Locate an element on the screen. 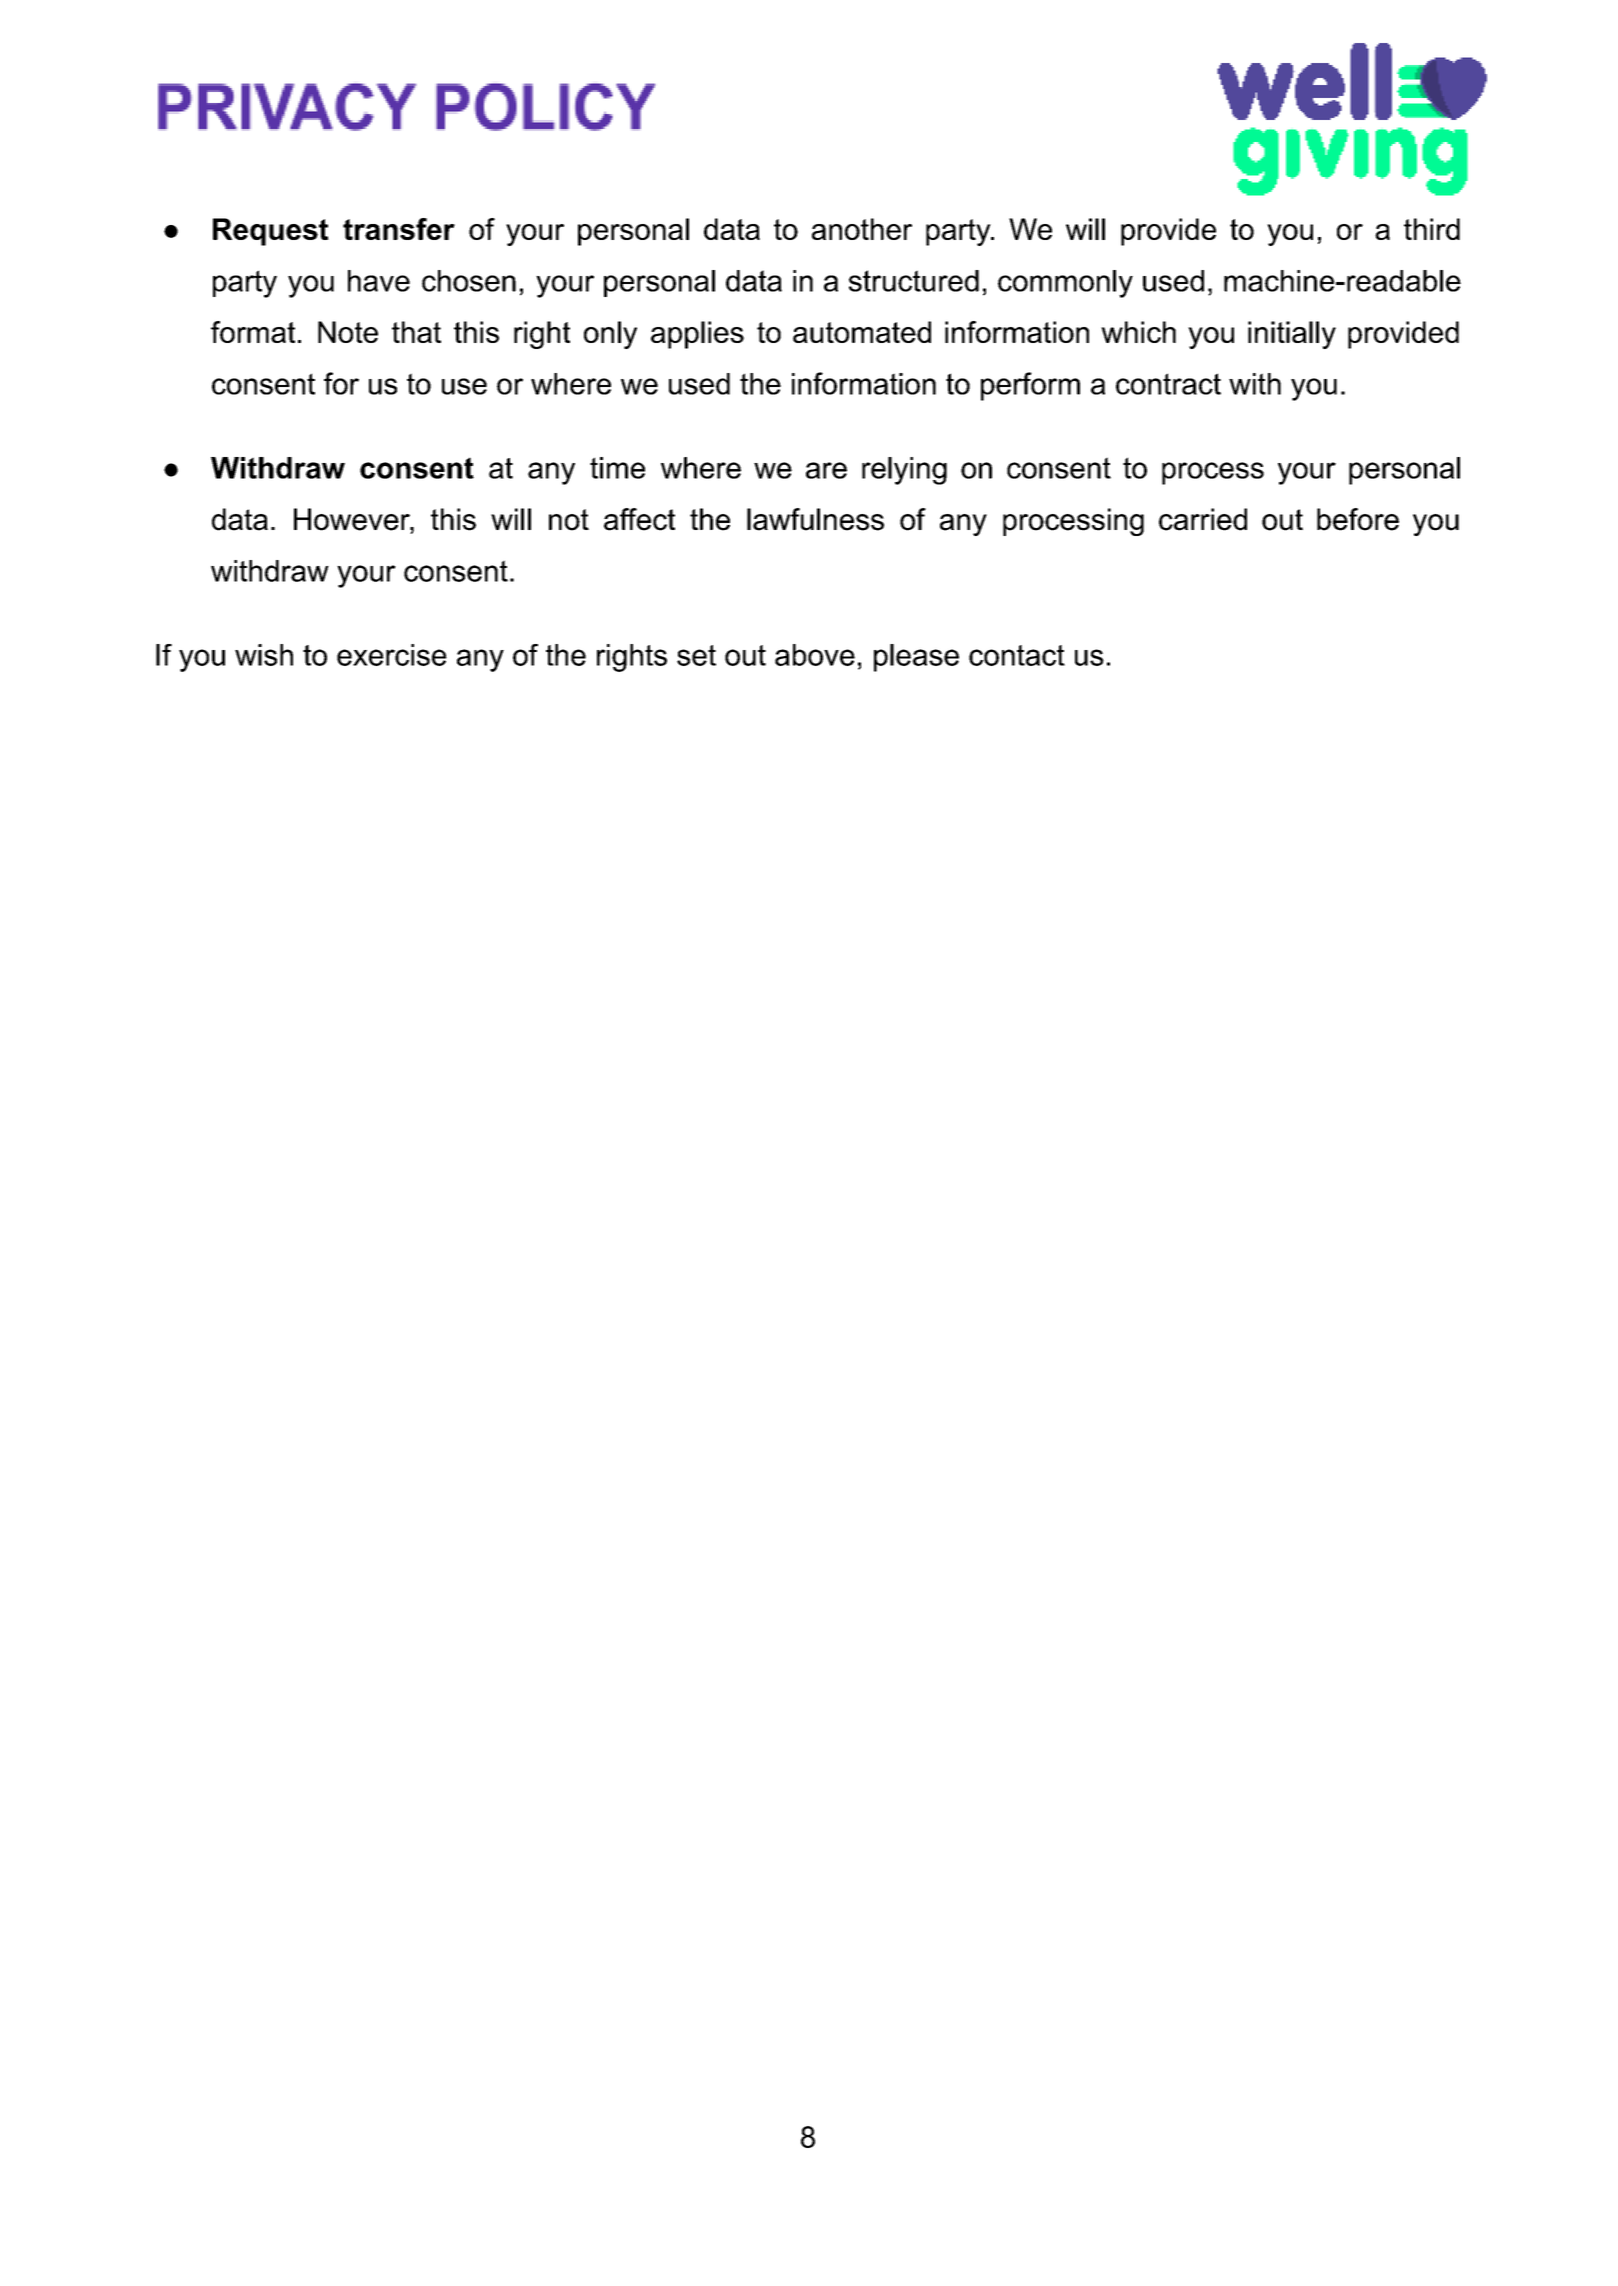 The height and width of the screenshot is (2286, 1618). above is located at coordinates (815, 655).
